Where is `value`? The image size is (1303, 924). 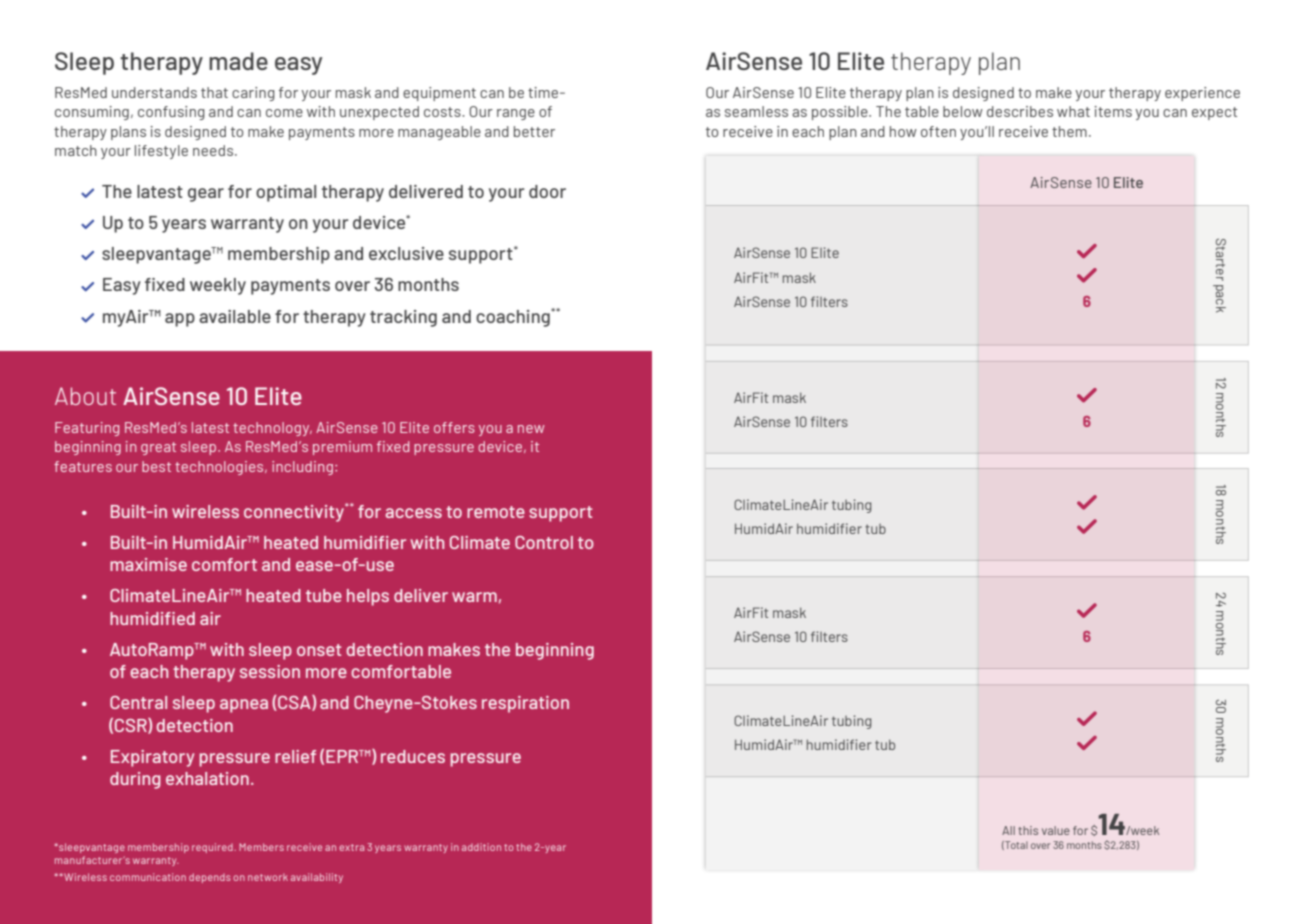 value is located at coordinates (1056, 830).
